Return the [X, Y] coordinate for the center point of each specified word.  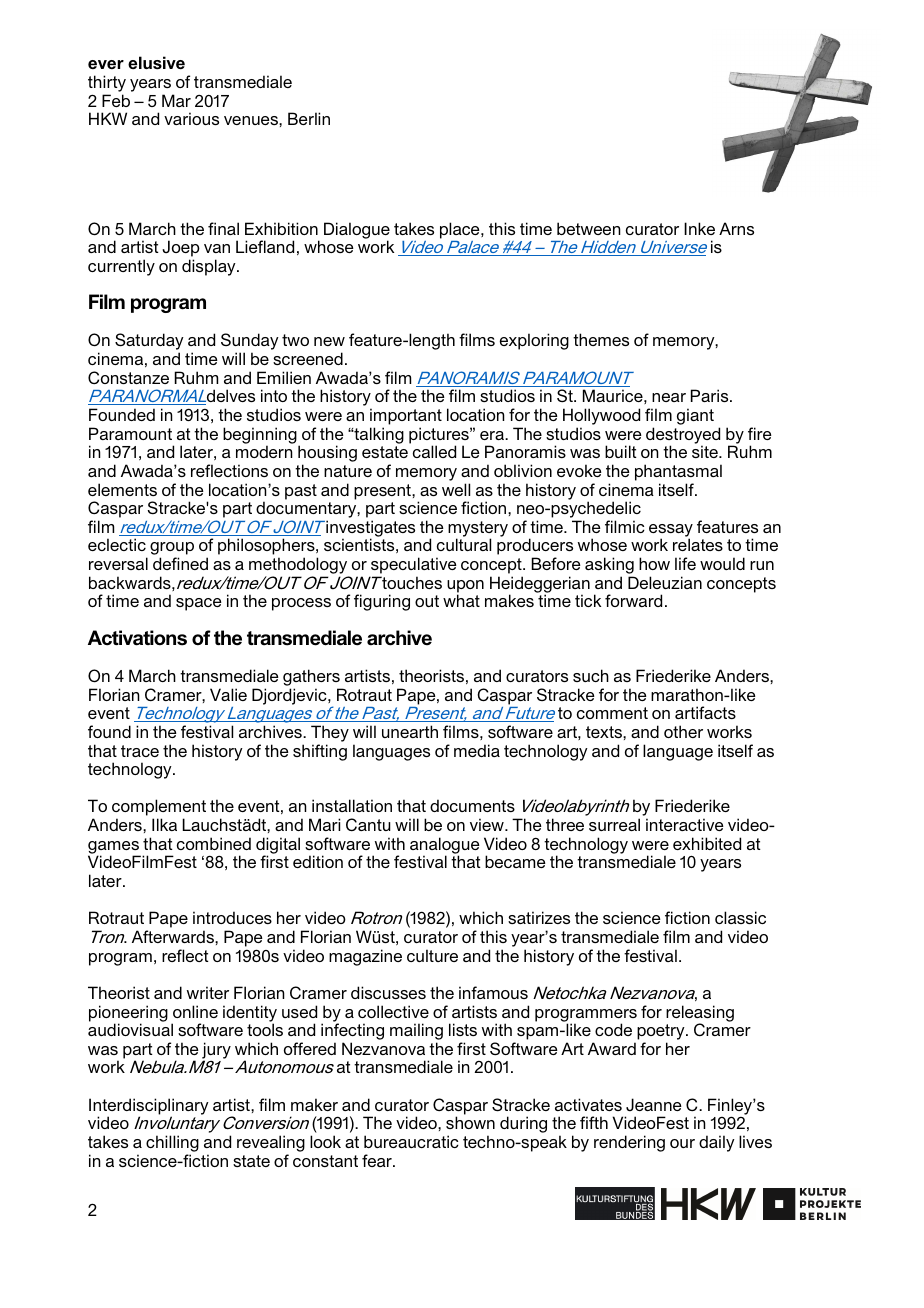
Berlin [309, 118]
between [589, 228]
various [191, 118]
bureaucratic [411, 1141]
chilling [172, 1145]
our [682, 1143]
